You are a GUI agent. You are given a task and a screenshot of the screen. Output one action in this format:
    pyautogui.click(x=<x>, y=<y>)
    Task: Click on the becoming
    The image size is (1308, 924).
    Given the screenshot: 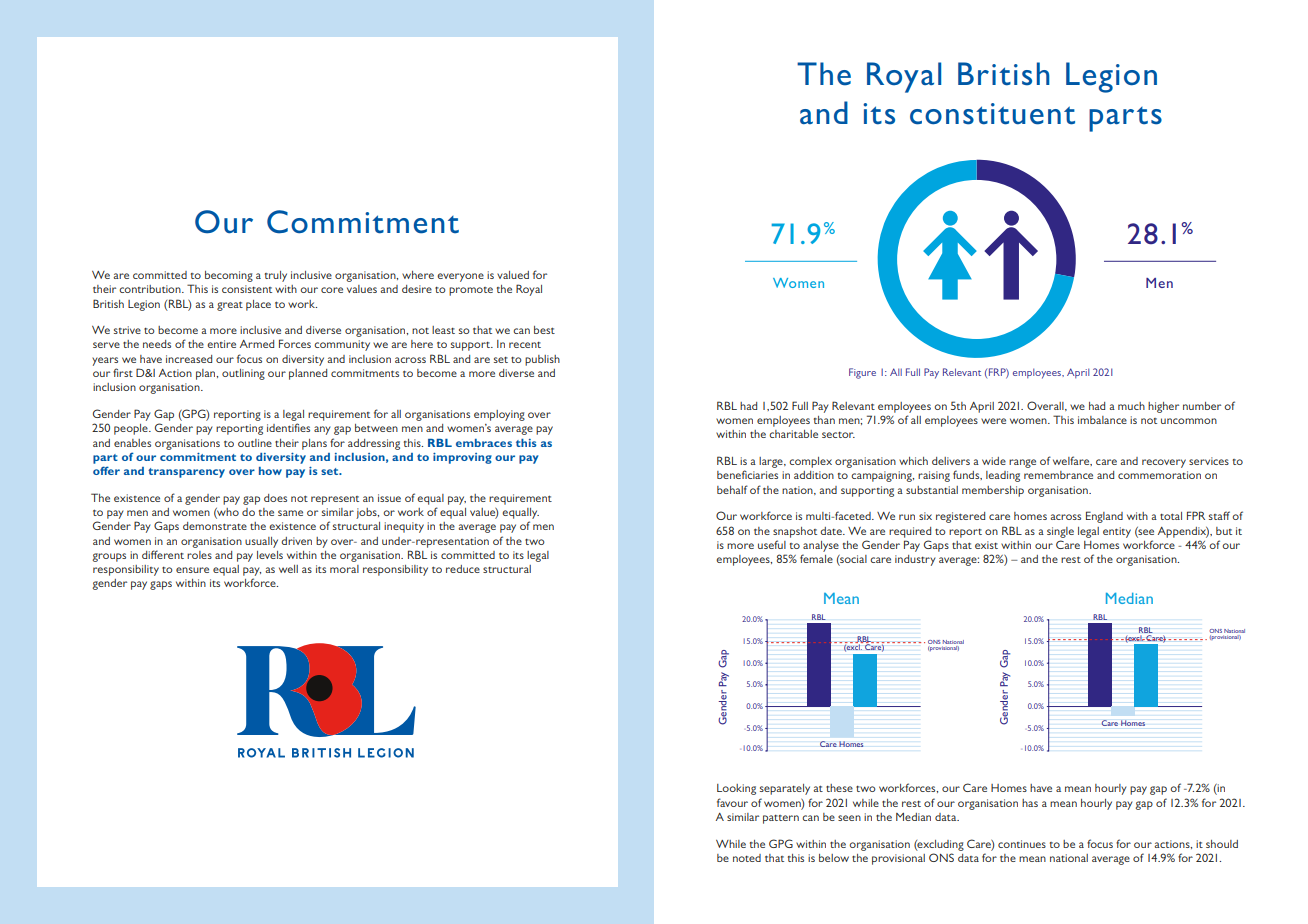 What is the action you would take?
    pyautogui.click(x=229, y=276)
